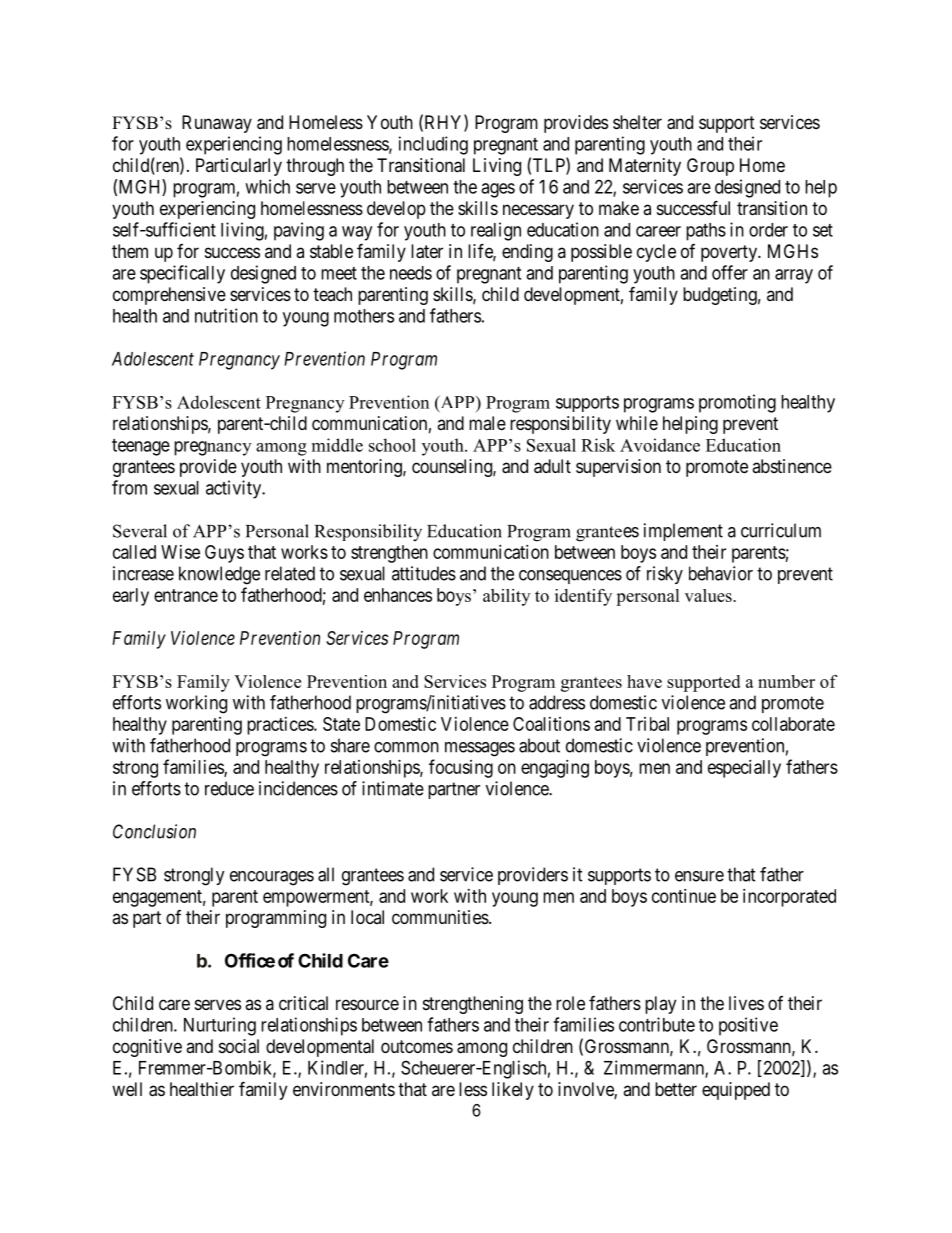 The width and height of the screenshot is (952, 1233). I want to click on Conclusion, so click(154, 831).
